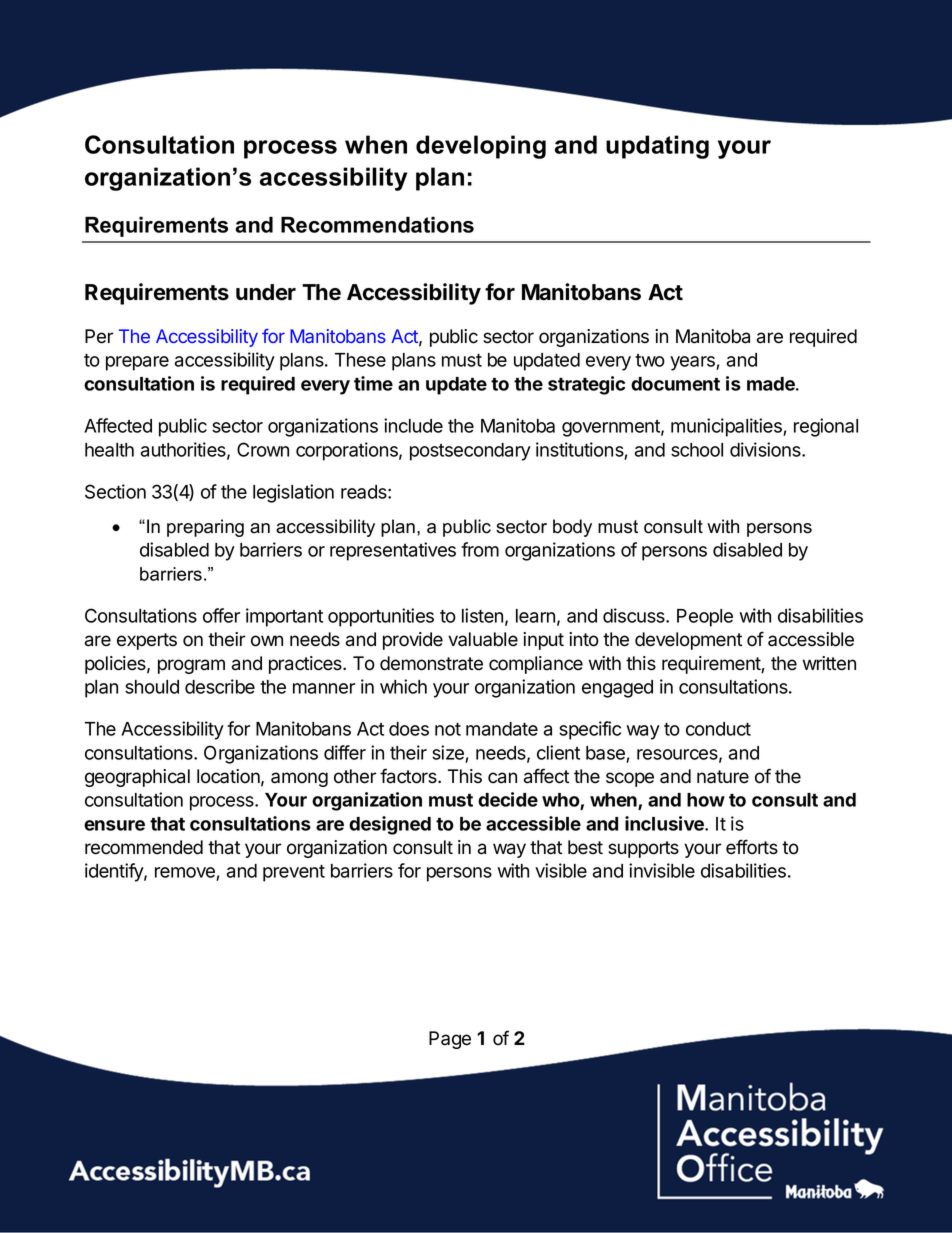 The width and height of the screenshot is (952, 1233). I want to click on updating, so click(657, 147).
